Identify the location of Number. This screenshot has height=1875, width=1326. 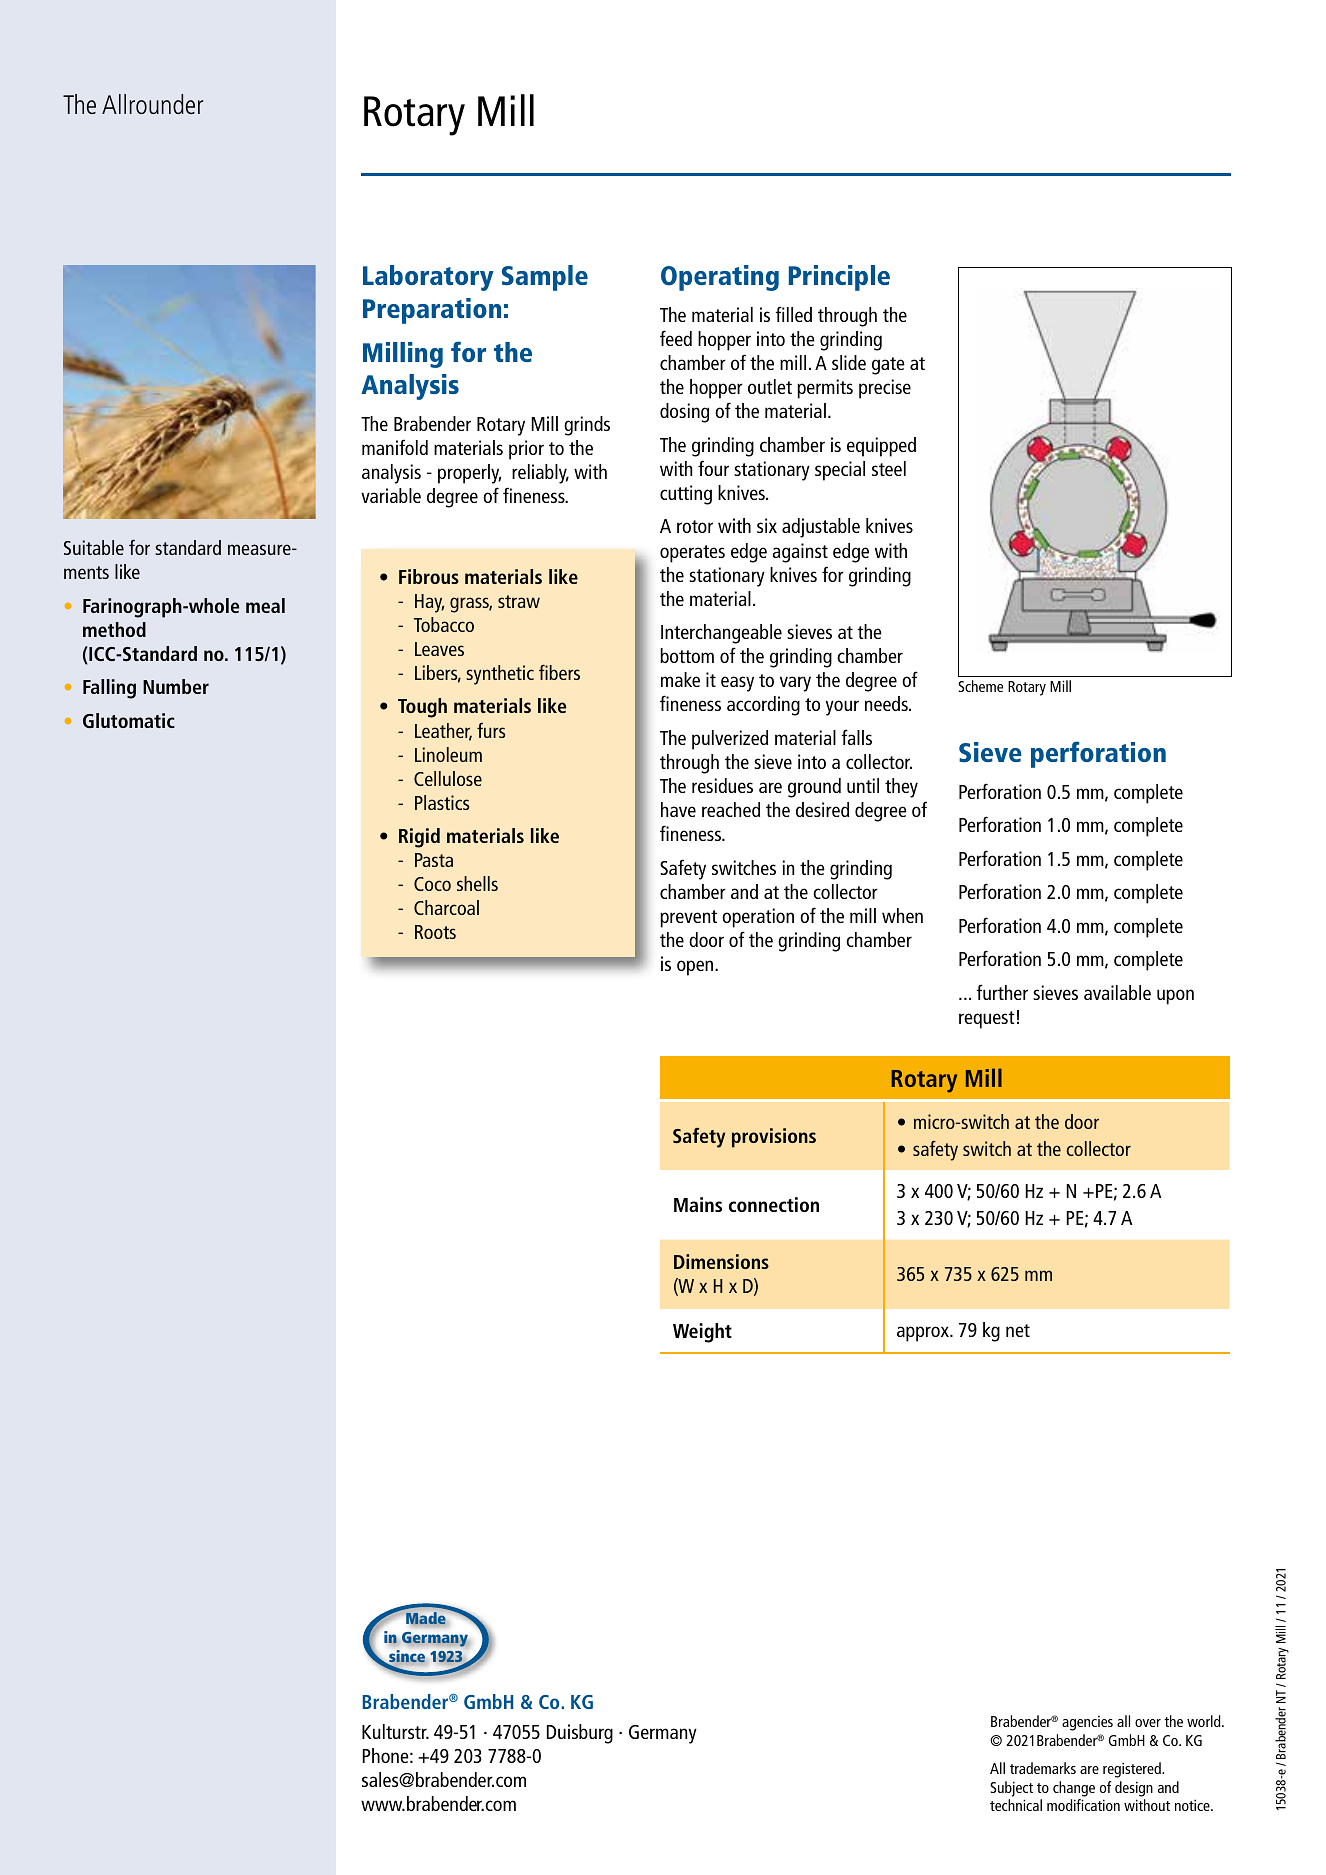
(176, 686).
